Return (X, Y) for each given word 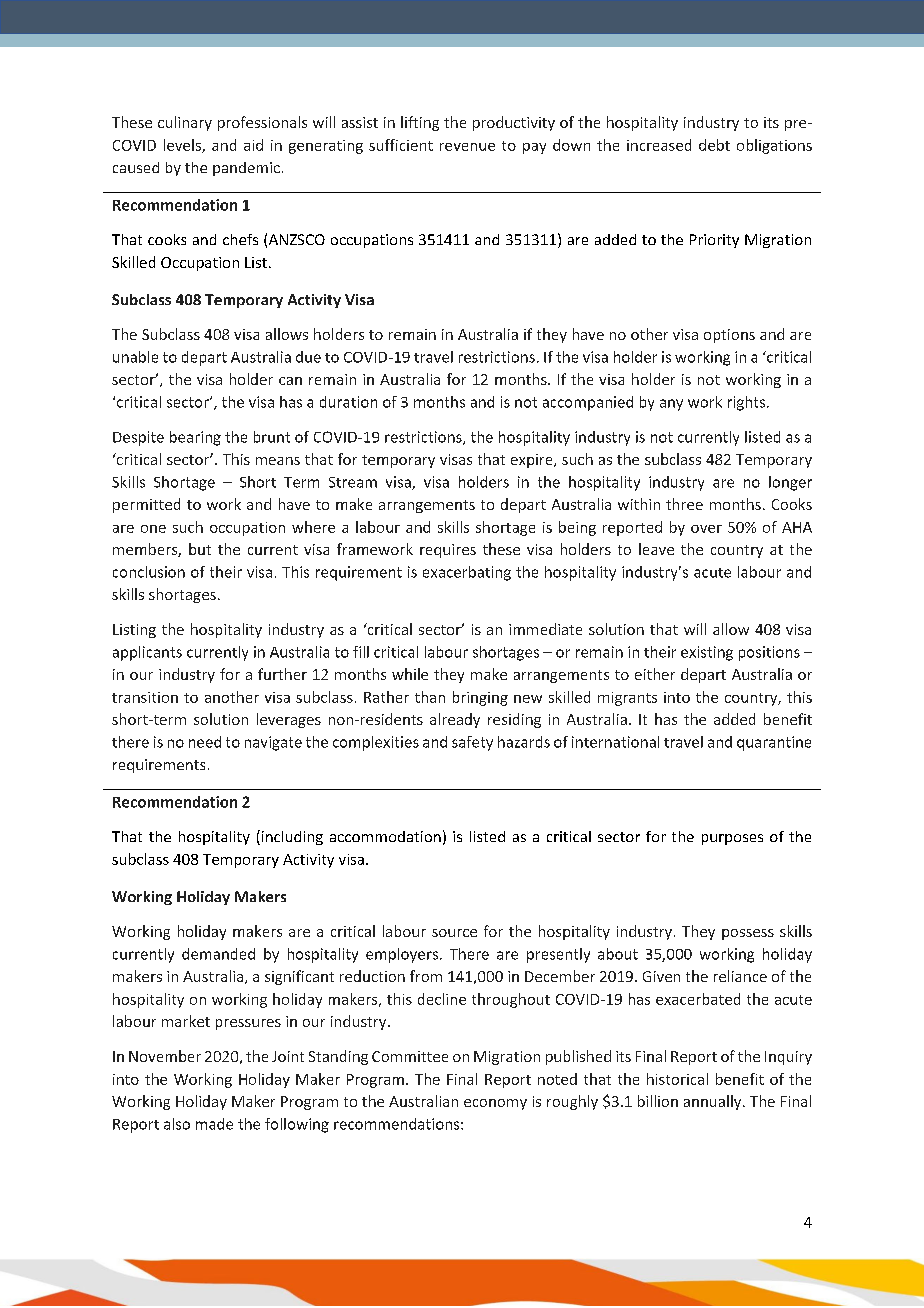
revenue (467, 147)
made (214, 1124)
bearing (195, 438)
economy (495, 1104)
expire (533, 461)
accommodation (385, 836)
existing (707, 653)
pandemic (246, 169)
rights (746, 403)
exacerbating (467, 573)
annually (714, 1102)
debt (714, 145)
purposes (732, 839)
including (291, 837)
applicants (147, 653)
